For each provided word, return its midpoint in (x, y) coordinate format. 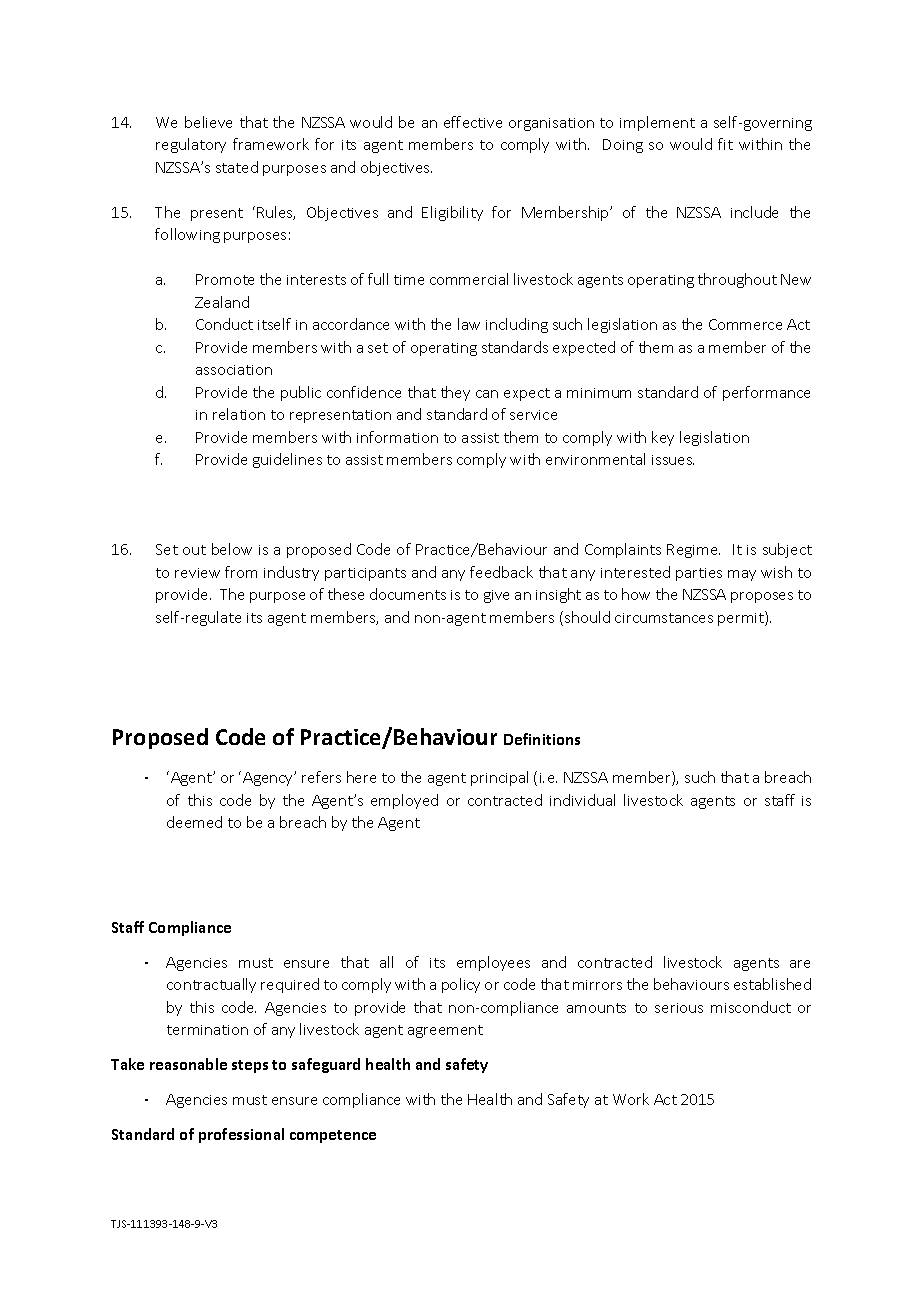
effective (473, 122)
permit (742, 618)
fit (725, 144)
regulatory (191, 145)
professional (241, 1135)
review (197, 573)
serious (679, 1008)
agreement (445, 1031)
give (496, 596)
